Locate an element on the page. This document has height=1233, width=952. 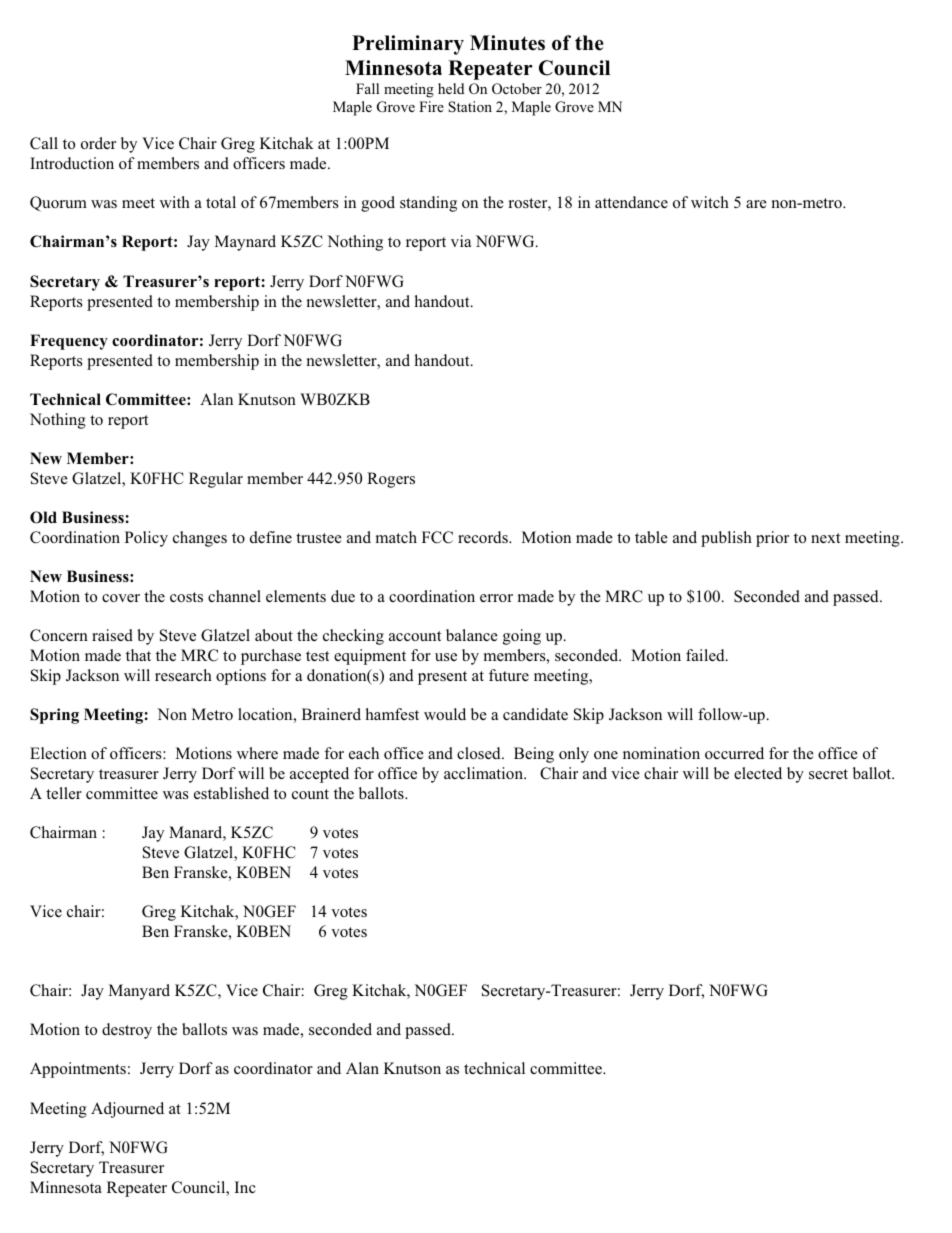
failed is located at coordinates (706, 655).
